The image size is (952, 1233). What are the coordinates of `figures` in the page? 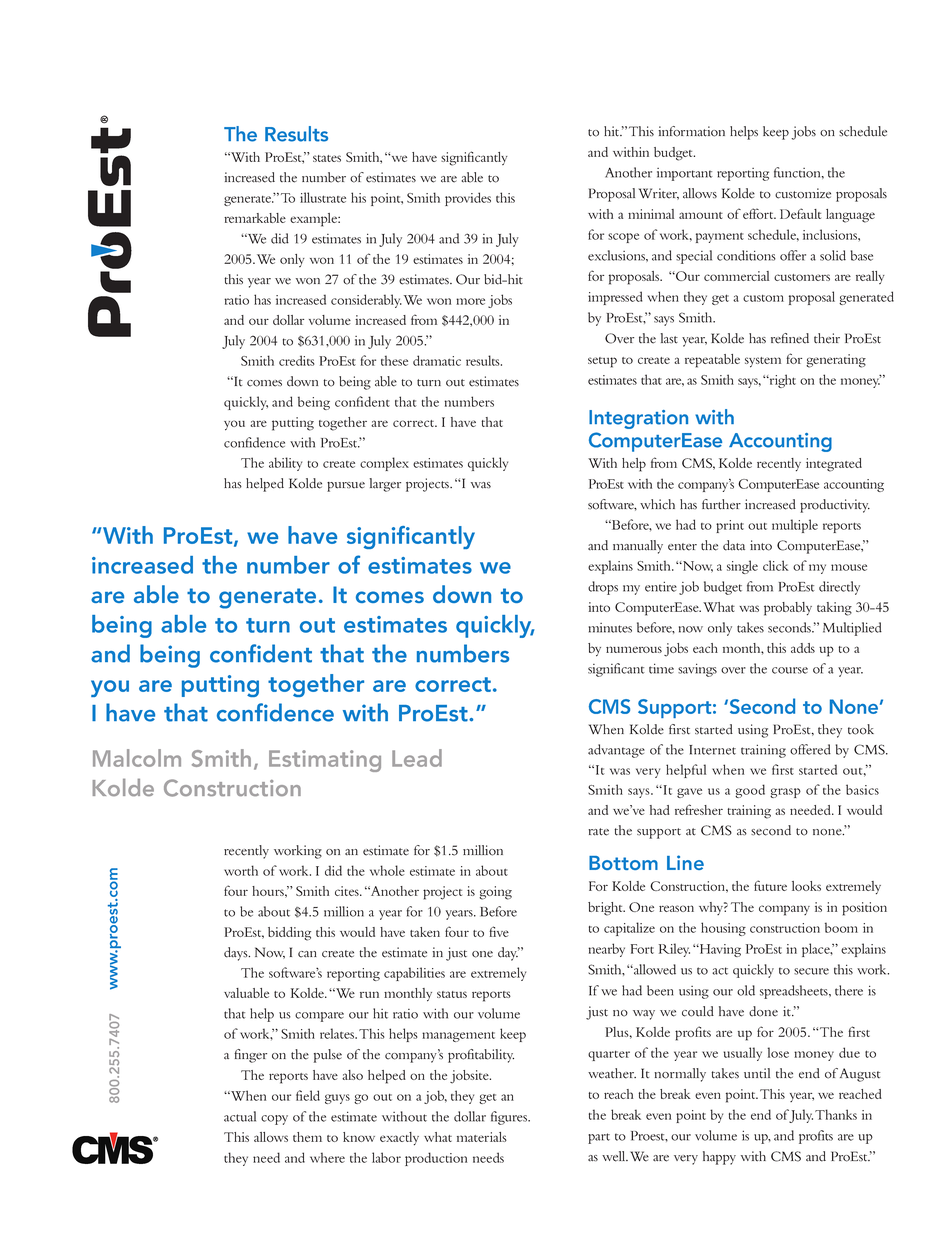 It's located at (510, 1118).
